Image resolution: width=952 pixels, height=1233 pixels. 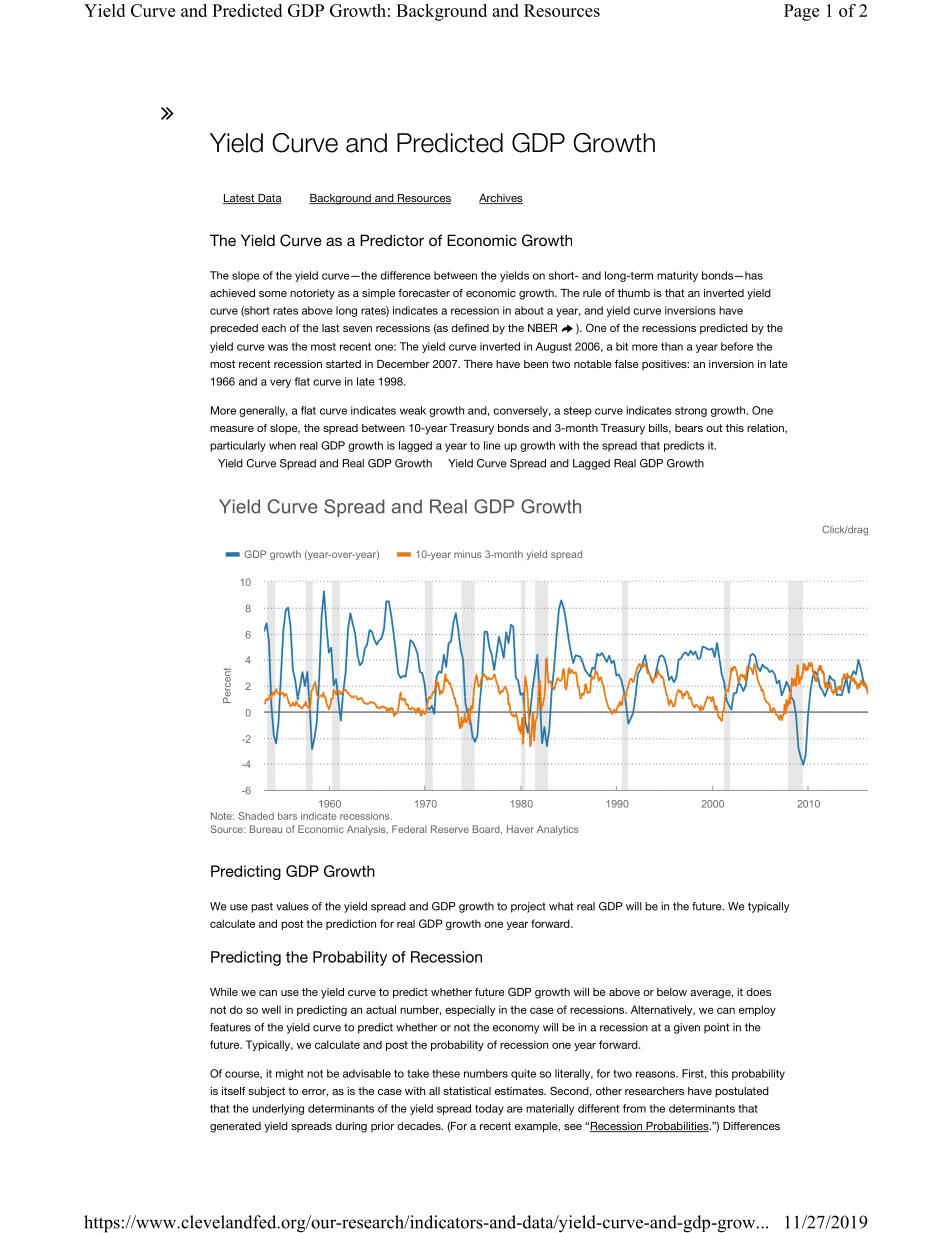 What do you see at coordinates (467, 554) in the screenshot?
I see `minus` at bounding box center [467, 554].
